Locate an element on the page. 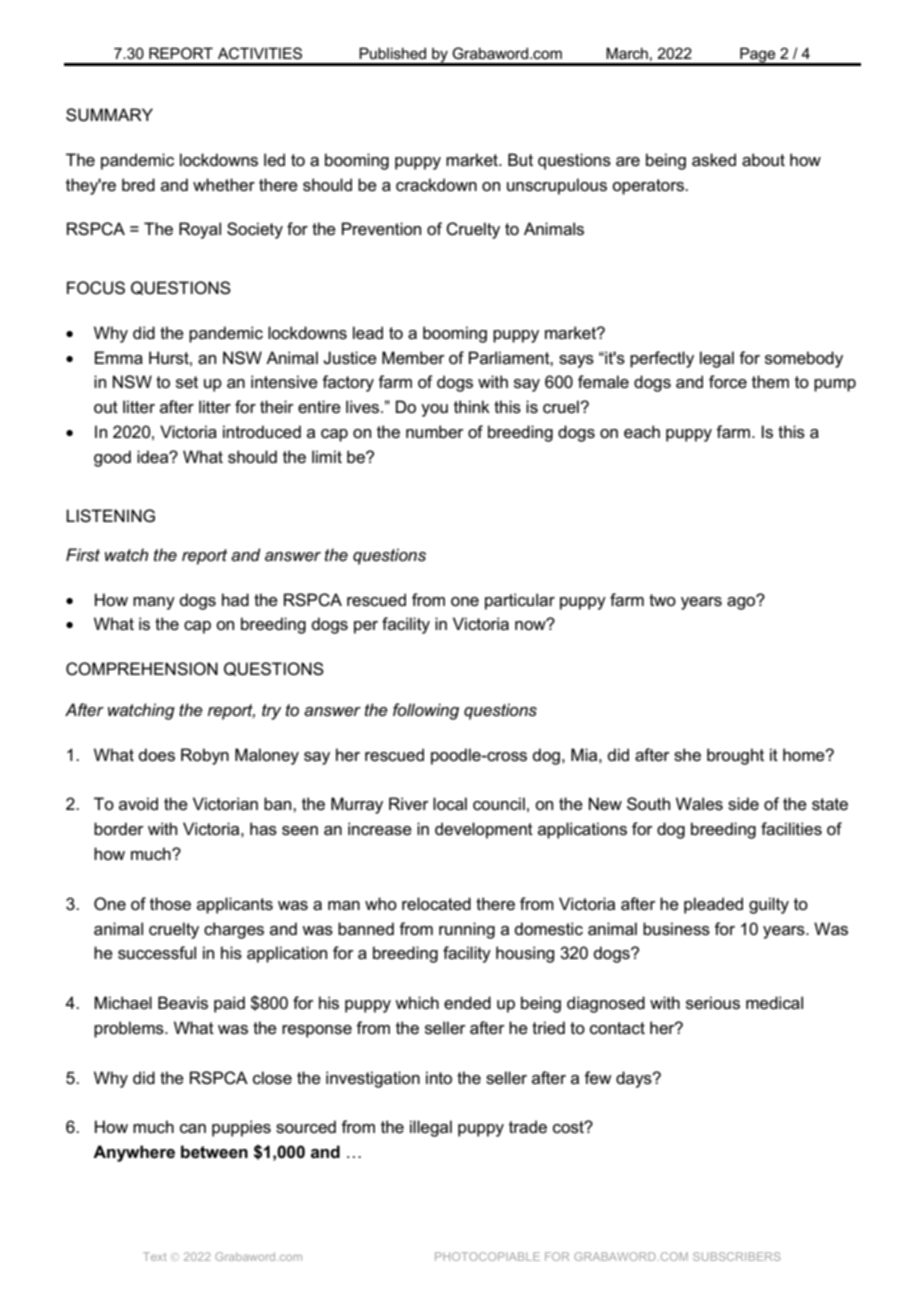  trade is located at coordinates (528, 1127).
